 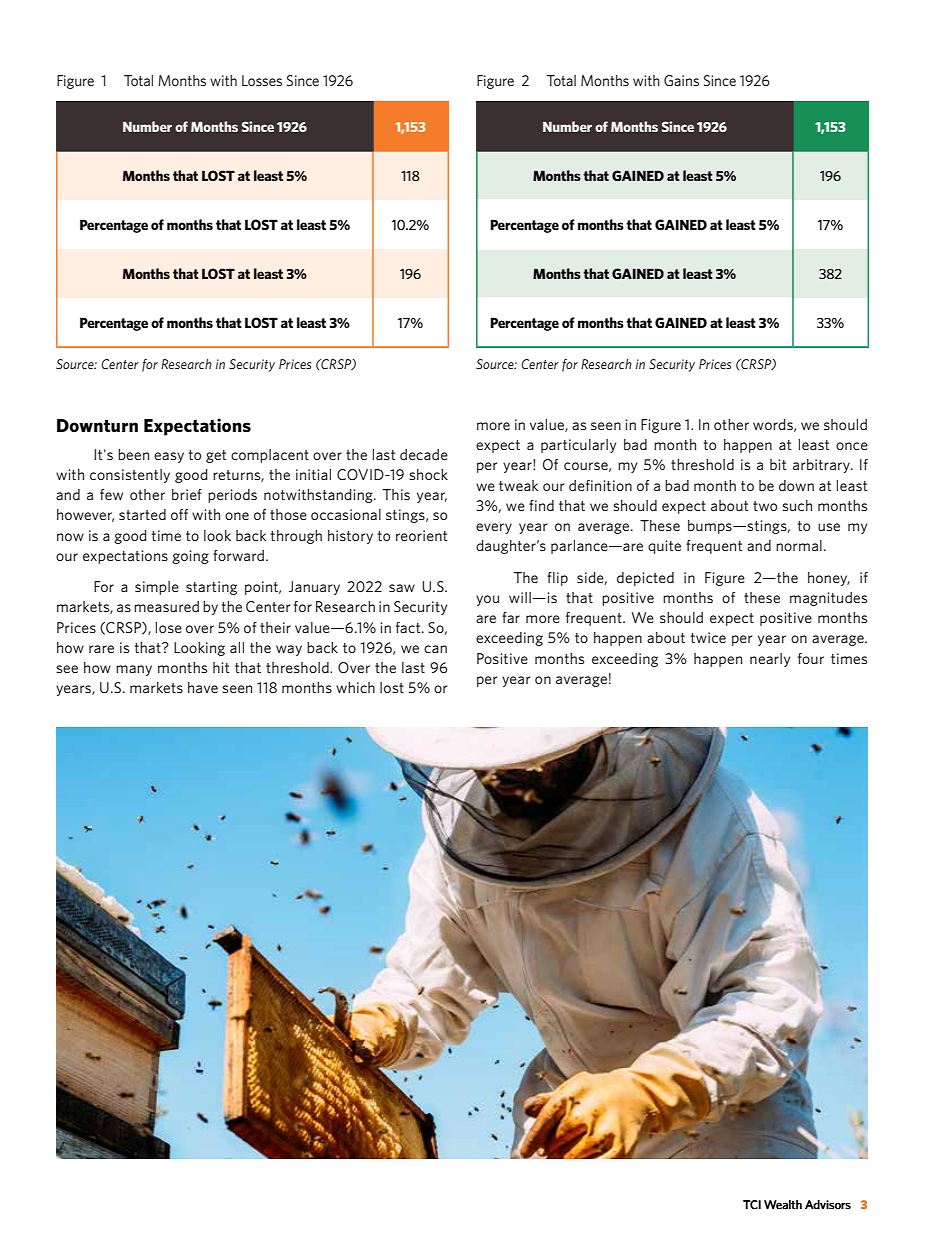 I want to click on arbitrary, so click(x=822, y=466).
